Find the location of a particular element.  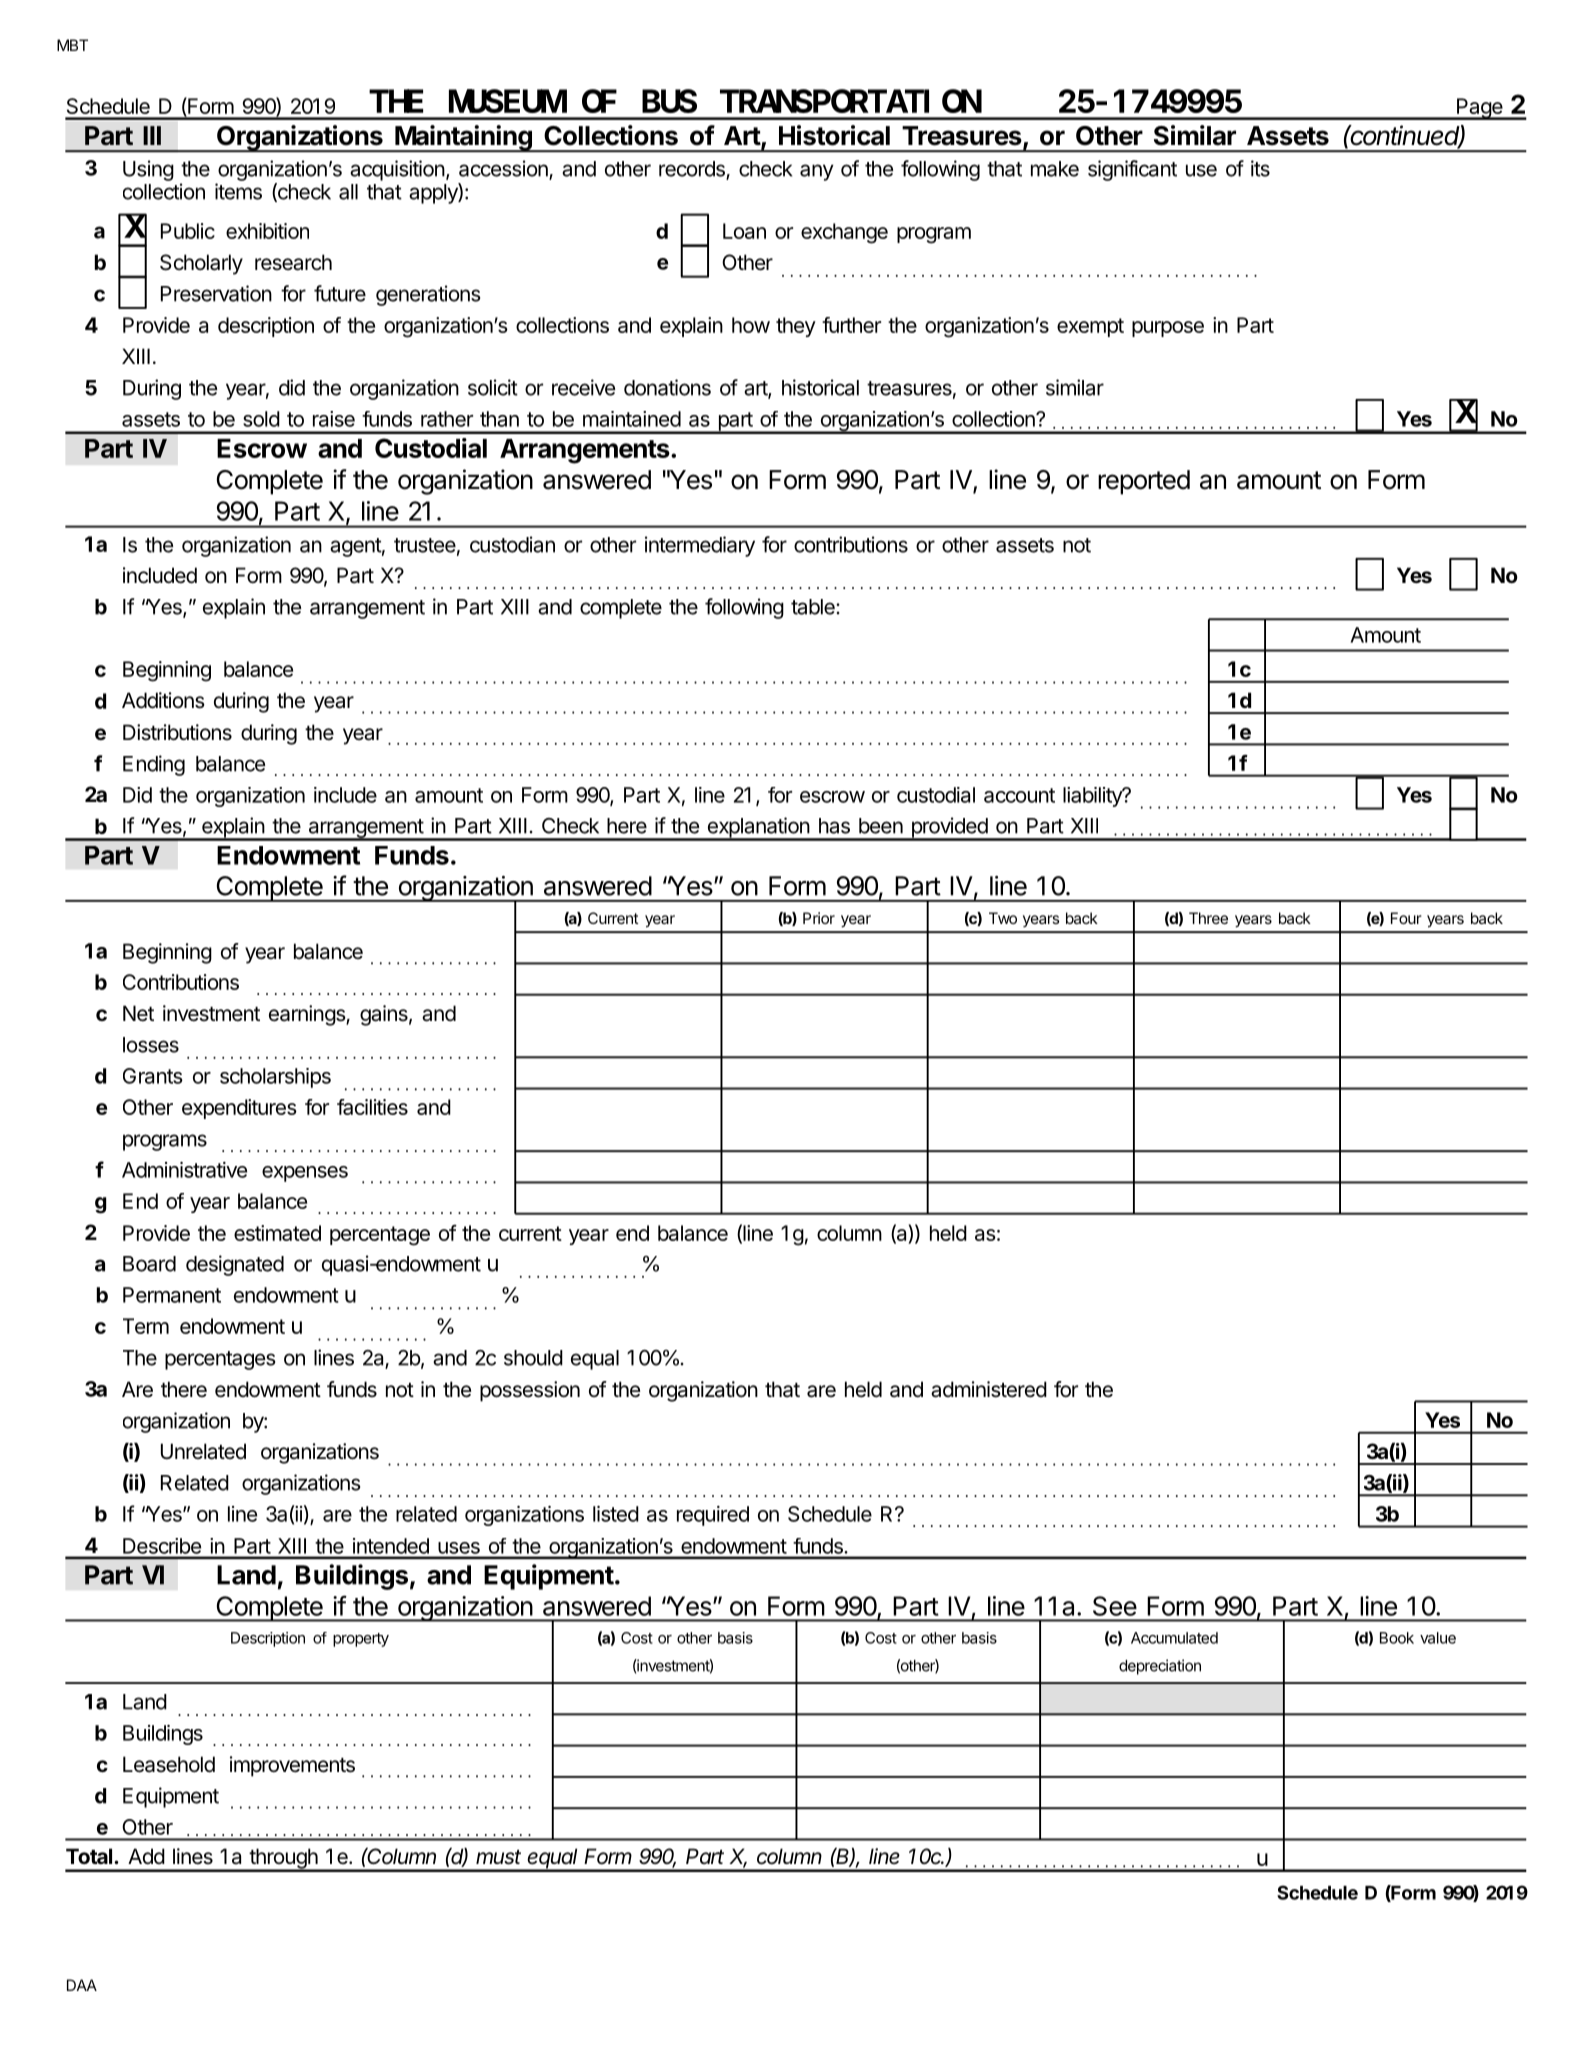

reported is located at coordinates (1144, 482).
